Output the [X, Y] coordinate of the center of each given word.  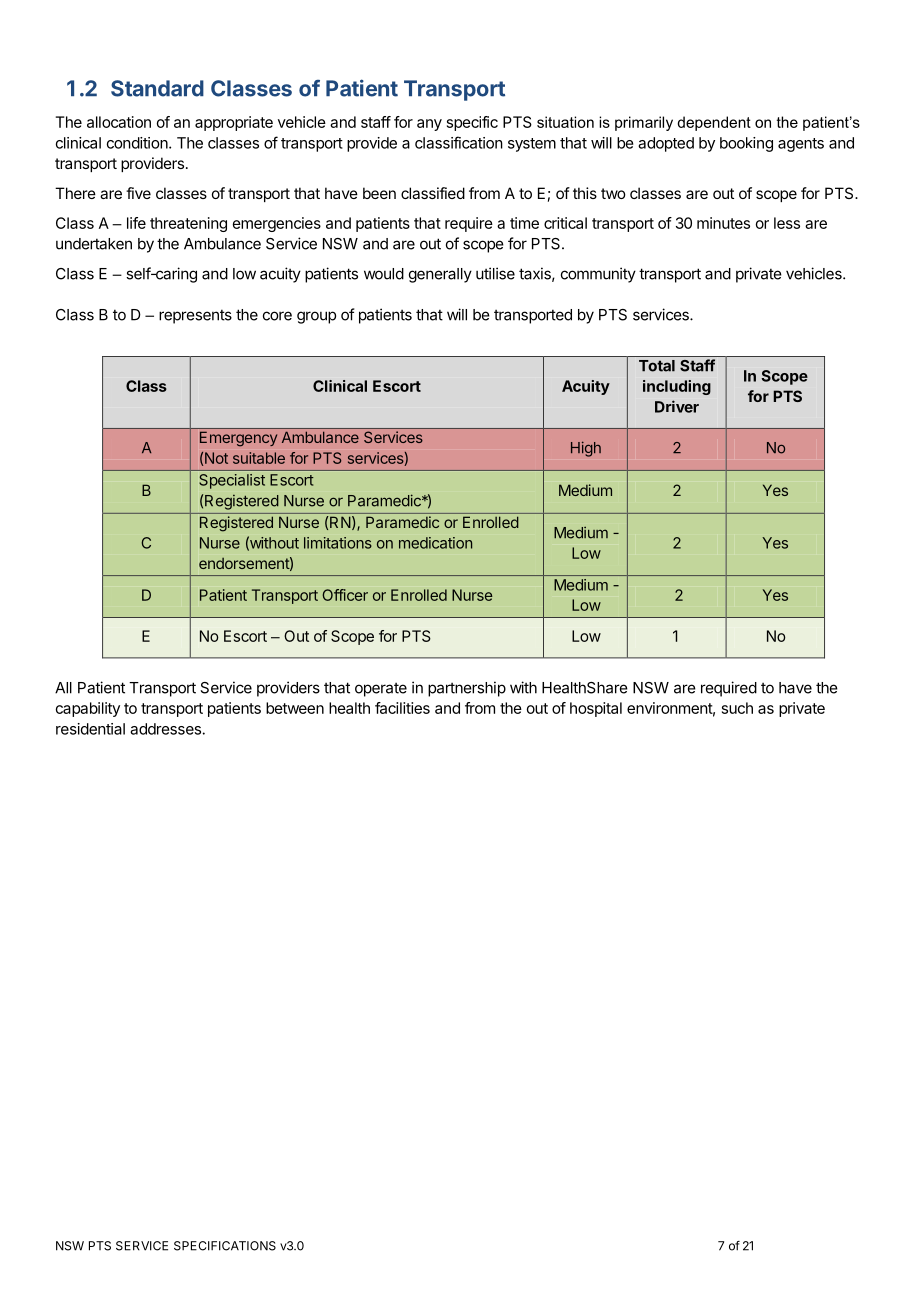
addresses [165, 729]
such [737, 708]
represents [195, 316]
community [598, 275]
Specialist [232, 481]
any [429, 125]
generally [440, 275]
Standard [157, 88]
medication [435, 543]
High [586, 449]
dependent [714, 123]
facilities [402, 708]
